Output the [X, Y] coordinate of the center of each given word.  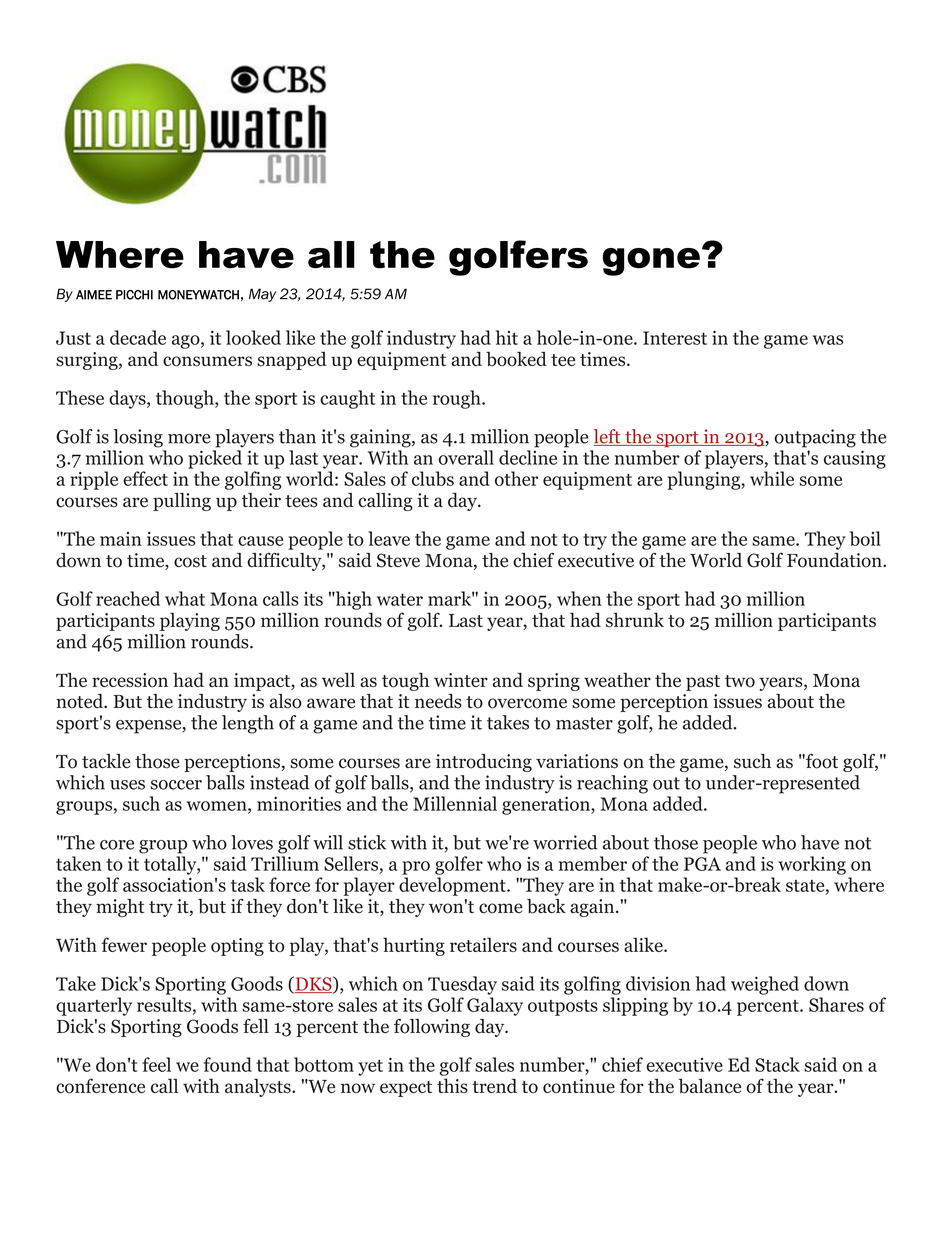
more [189, 439]
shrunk [635, 619]
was [828, 340]
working [812, 865]
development [453, 886]
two [740, 681]
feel [156, 1064]
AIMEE [94, 295]
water [400, 599]
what [185, 598]
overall [466, 457]
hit [507, 337]
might [120, 908]
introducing [484, 763]
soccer [176, 785]
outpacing [815, 438]
